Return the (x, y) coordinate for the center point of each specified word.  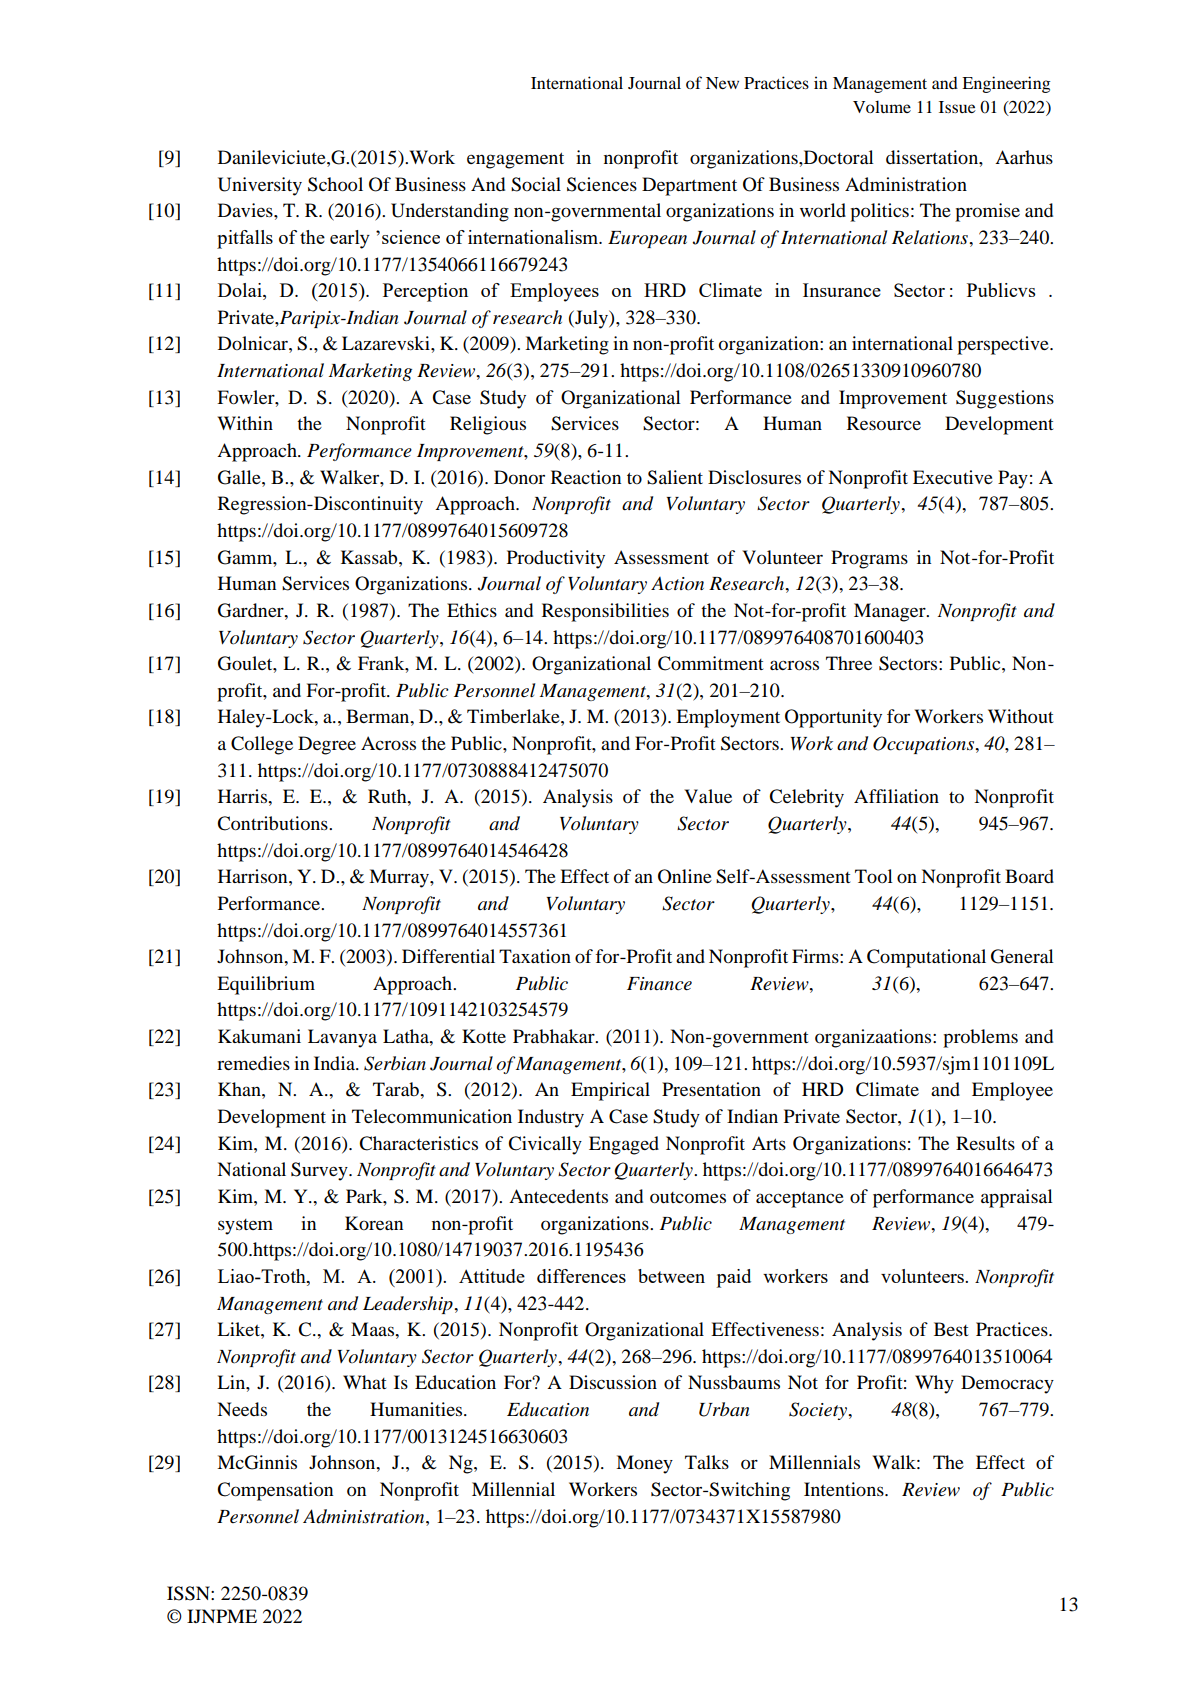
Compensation (275, 1491)
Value (708, 796)
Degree (327, 745)
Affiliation (896, 796)
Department (689, 186)
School (335, 184)
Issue (957, 107)
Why (934, 1384)
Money (644, 1464)
